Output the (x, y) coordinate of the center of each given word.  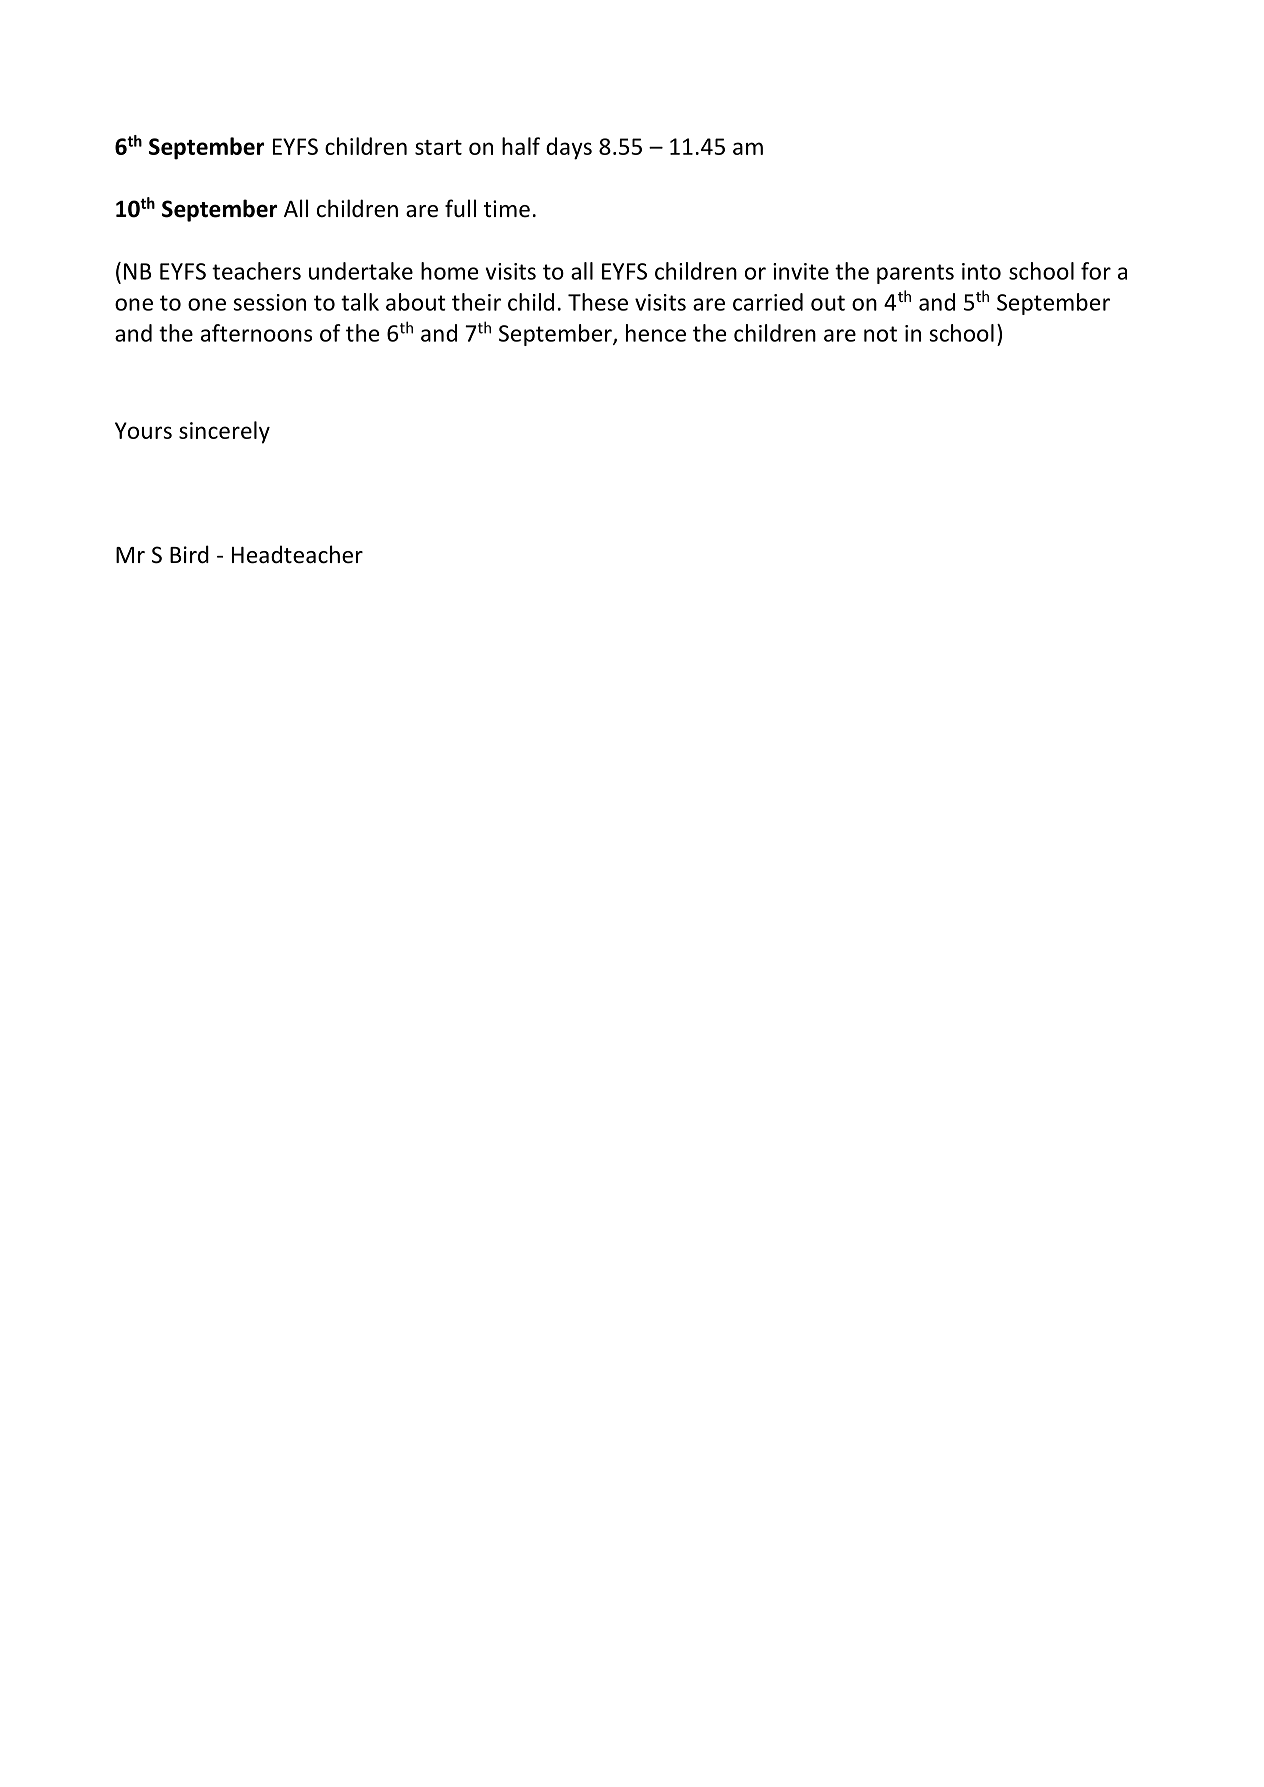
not (880, 334)
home (449, 271)
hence (656, 333)
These (598, 302)
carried (768, 302)
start (438, 147)
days (569, 148)
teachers (256, 271)
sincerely (224, 432)
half (521, 146)
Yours (143, 430)
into (981, 271)
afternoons (256, 333)
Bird (189, 554)
